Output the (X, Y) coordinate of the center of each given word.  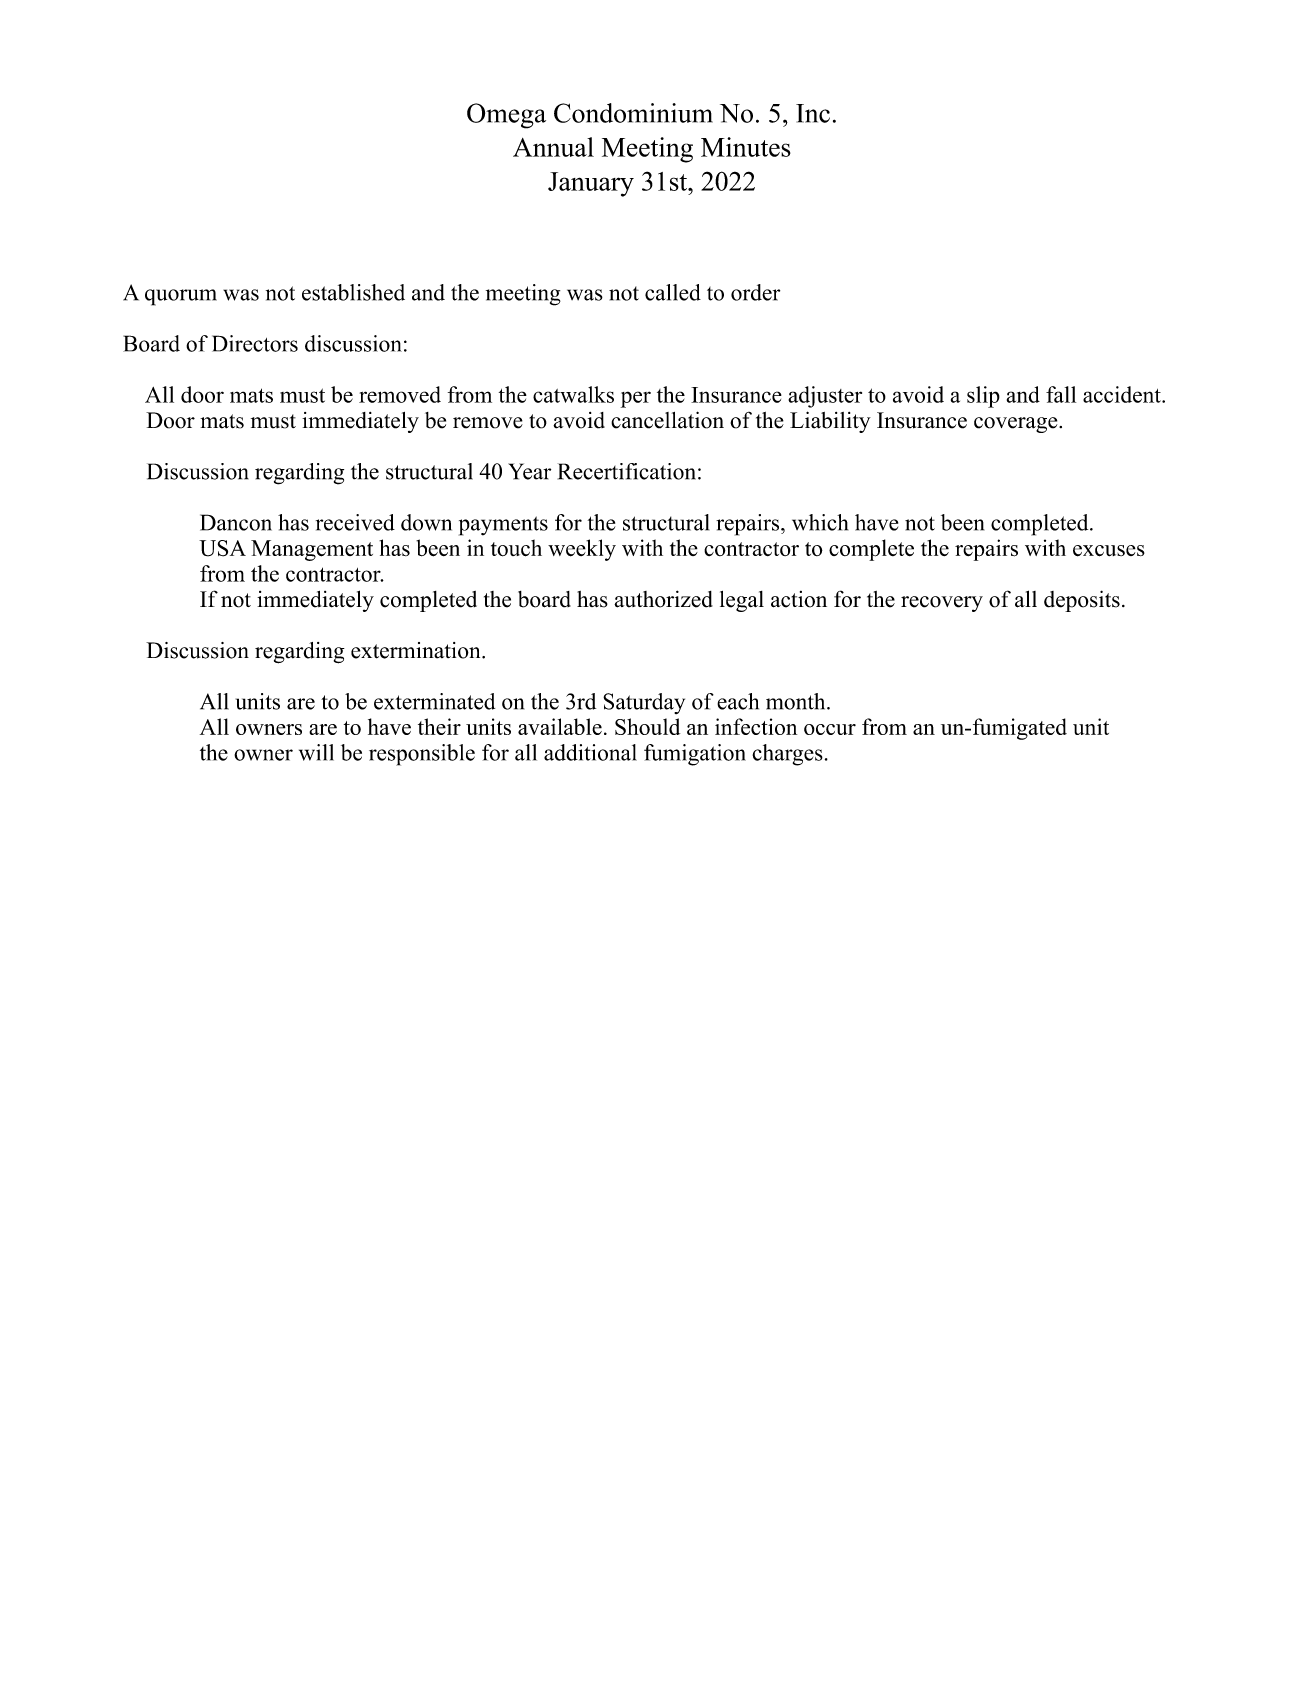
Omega (506, 116)
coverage (1017, 425)
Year (529, 471)
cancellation (667, 420)
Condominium (633, 113)
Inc (813, 113)
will (316, 752)
